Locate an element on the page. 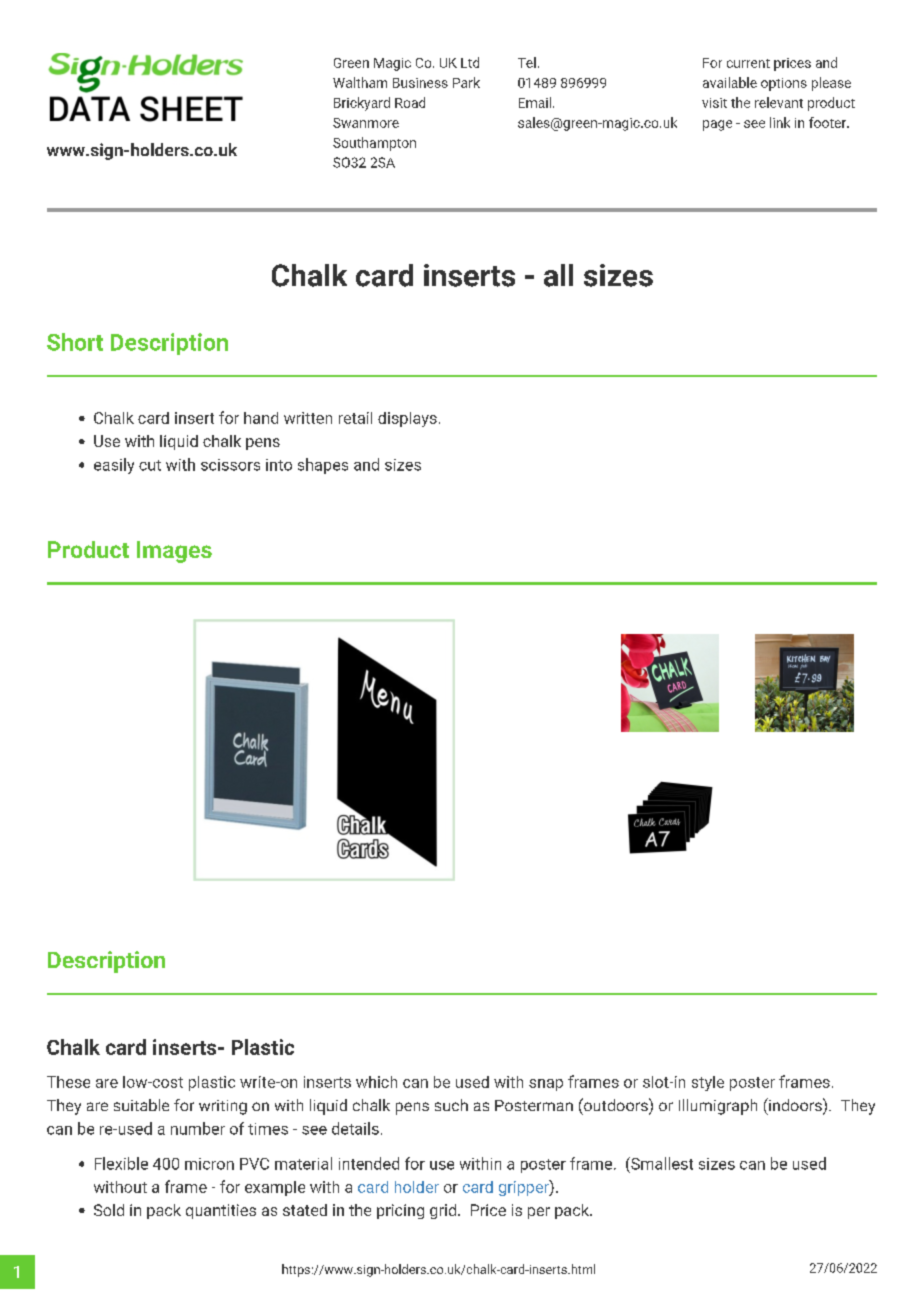 This page has height=1308, width=924. Images is located at coordinates (174, 552).
